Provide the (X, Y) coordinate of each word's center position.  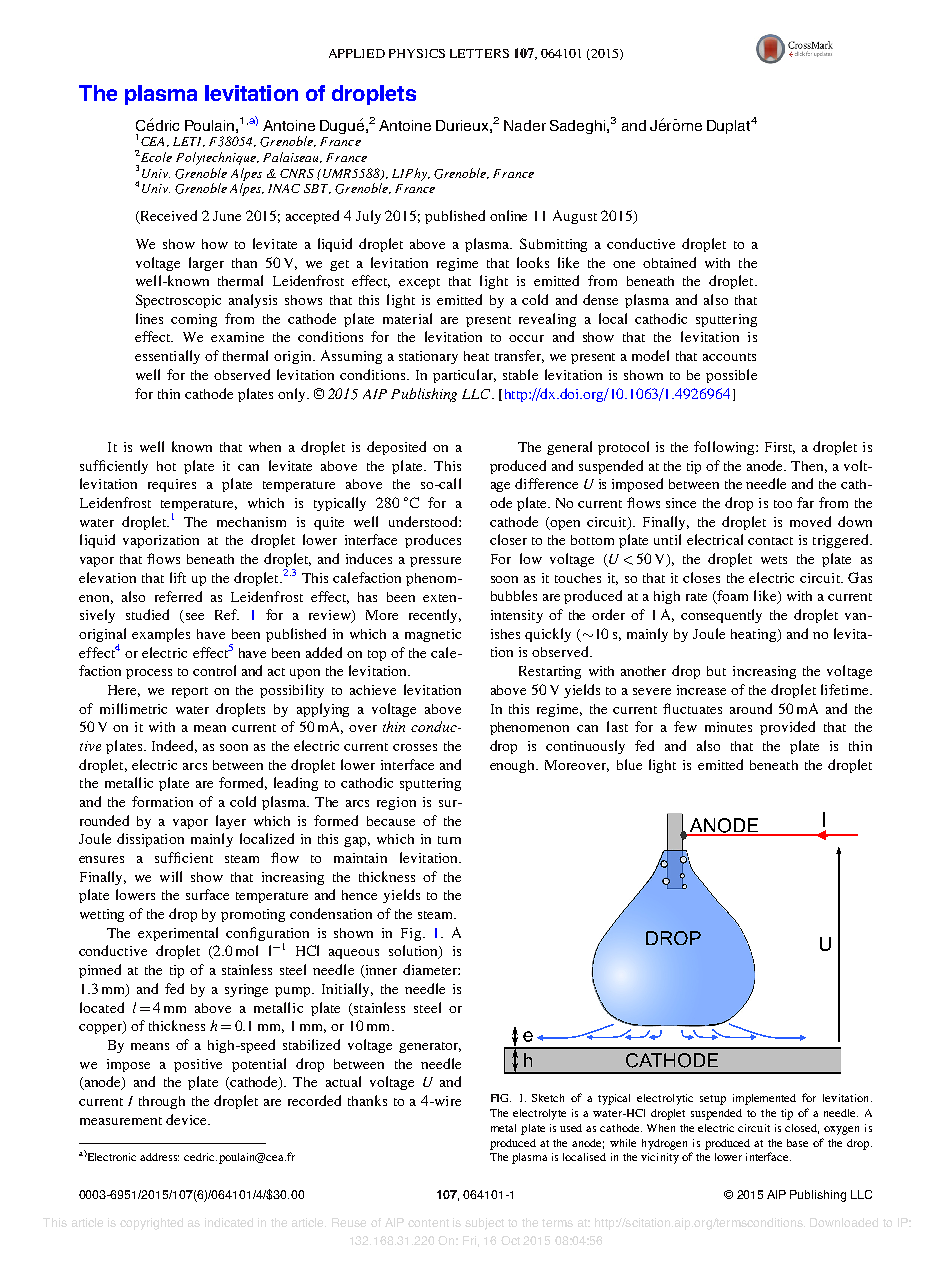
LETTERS (479, 53)
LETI (189, 142)
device (187, 1119)
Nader (525, 125)
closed (802, 1129)
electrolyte (539, 1114)
